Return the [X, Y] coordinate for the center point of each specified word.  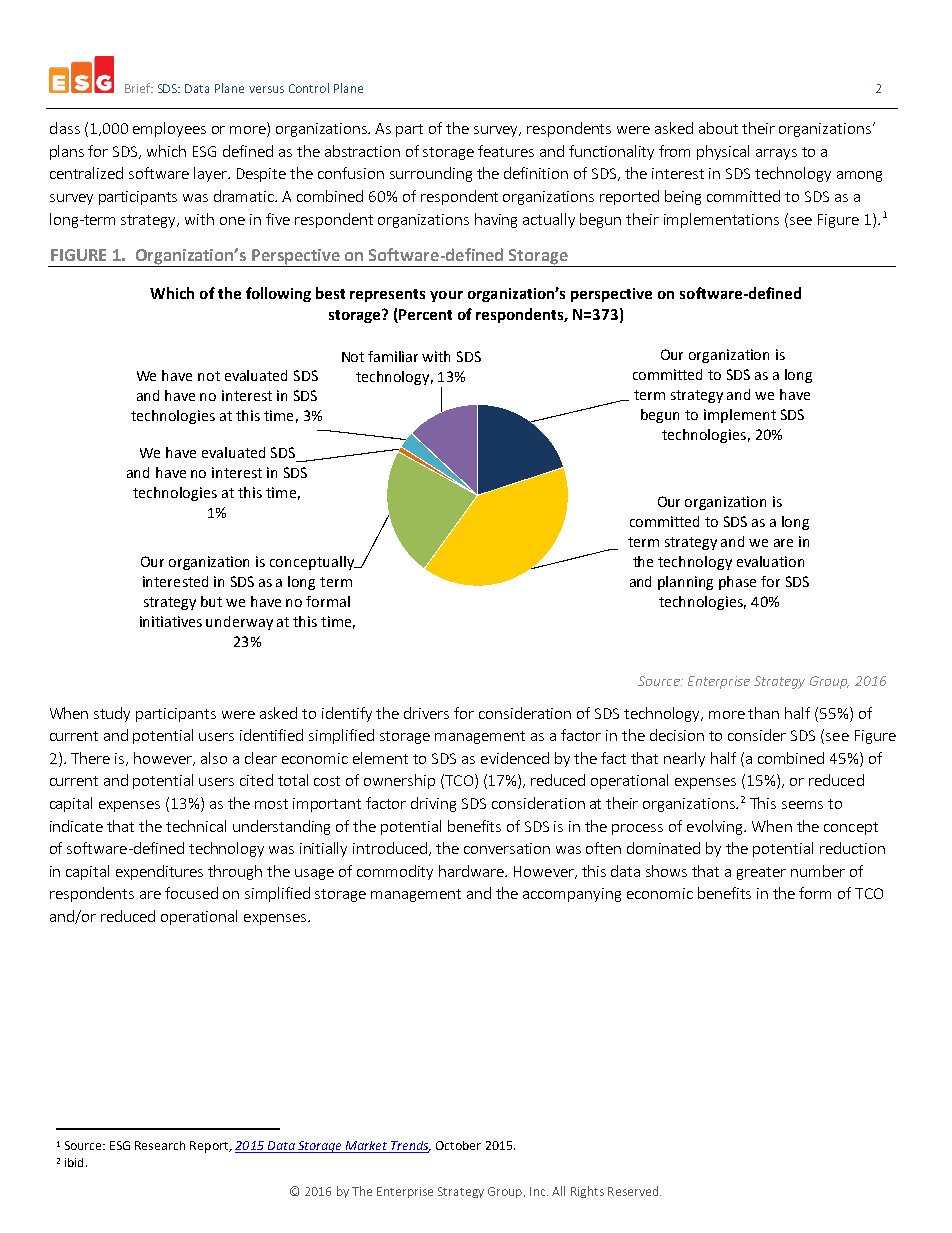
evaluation [770, 561]
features [506, 151]
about [718, 128]
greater [761, 873]
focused [191, 893]
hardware [472, 871]
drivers [426, 713]
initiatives [171, 621]
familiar [393, 356]
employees [169, 129]
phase [737, 583]
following [278, 294]
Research [160, 1145]
